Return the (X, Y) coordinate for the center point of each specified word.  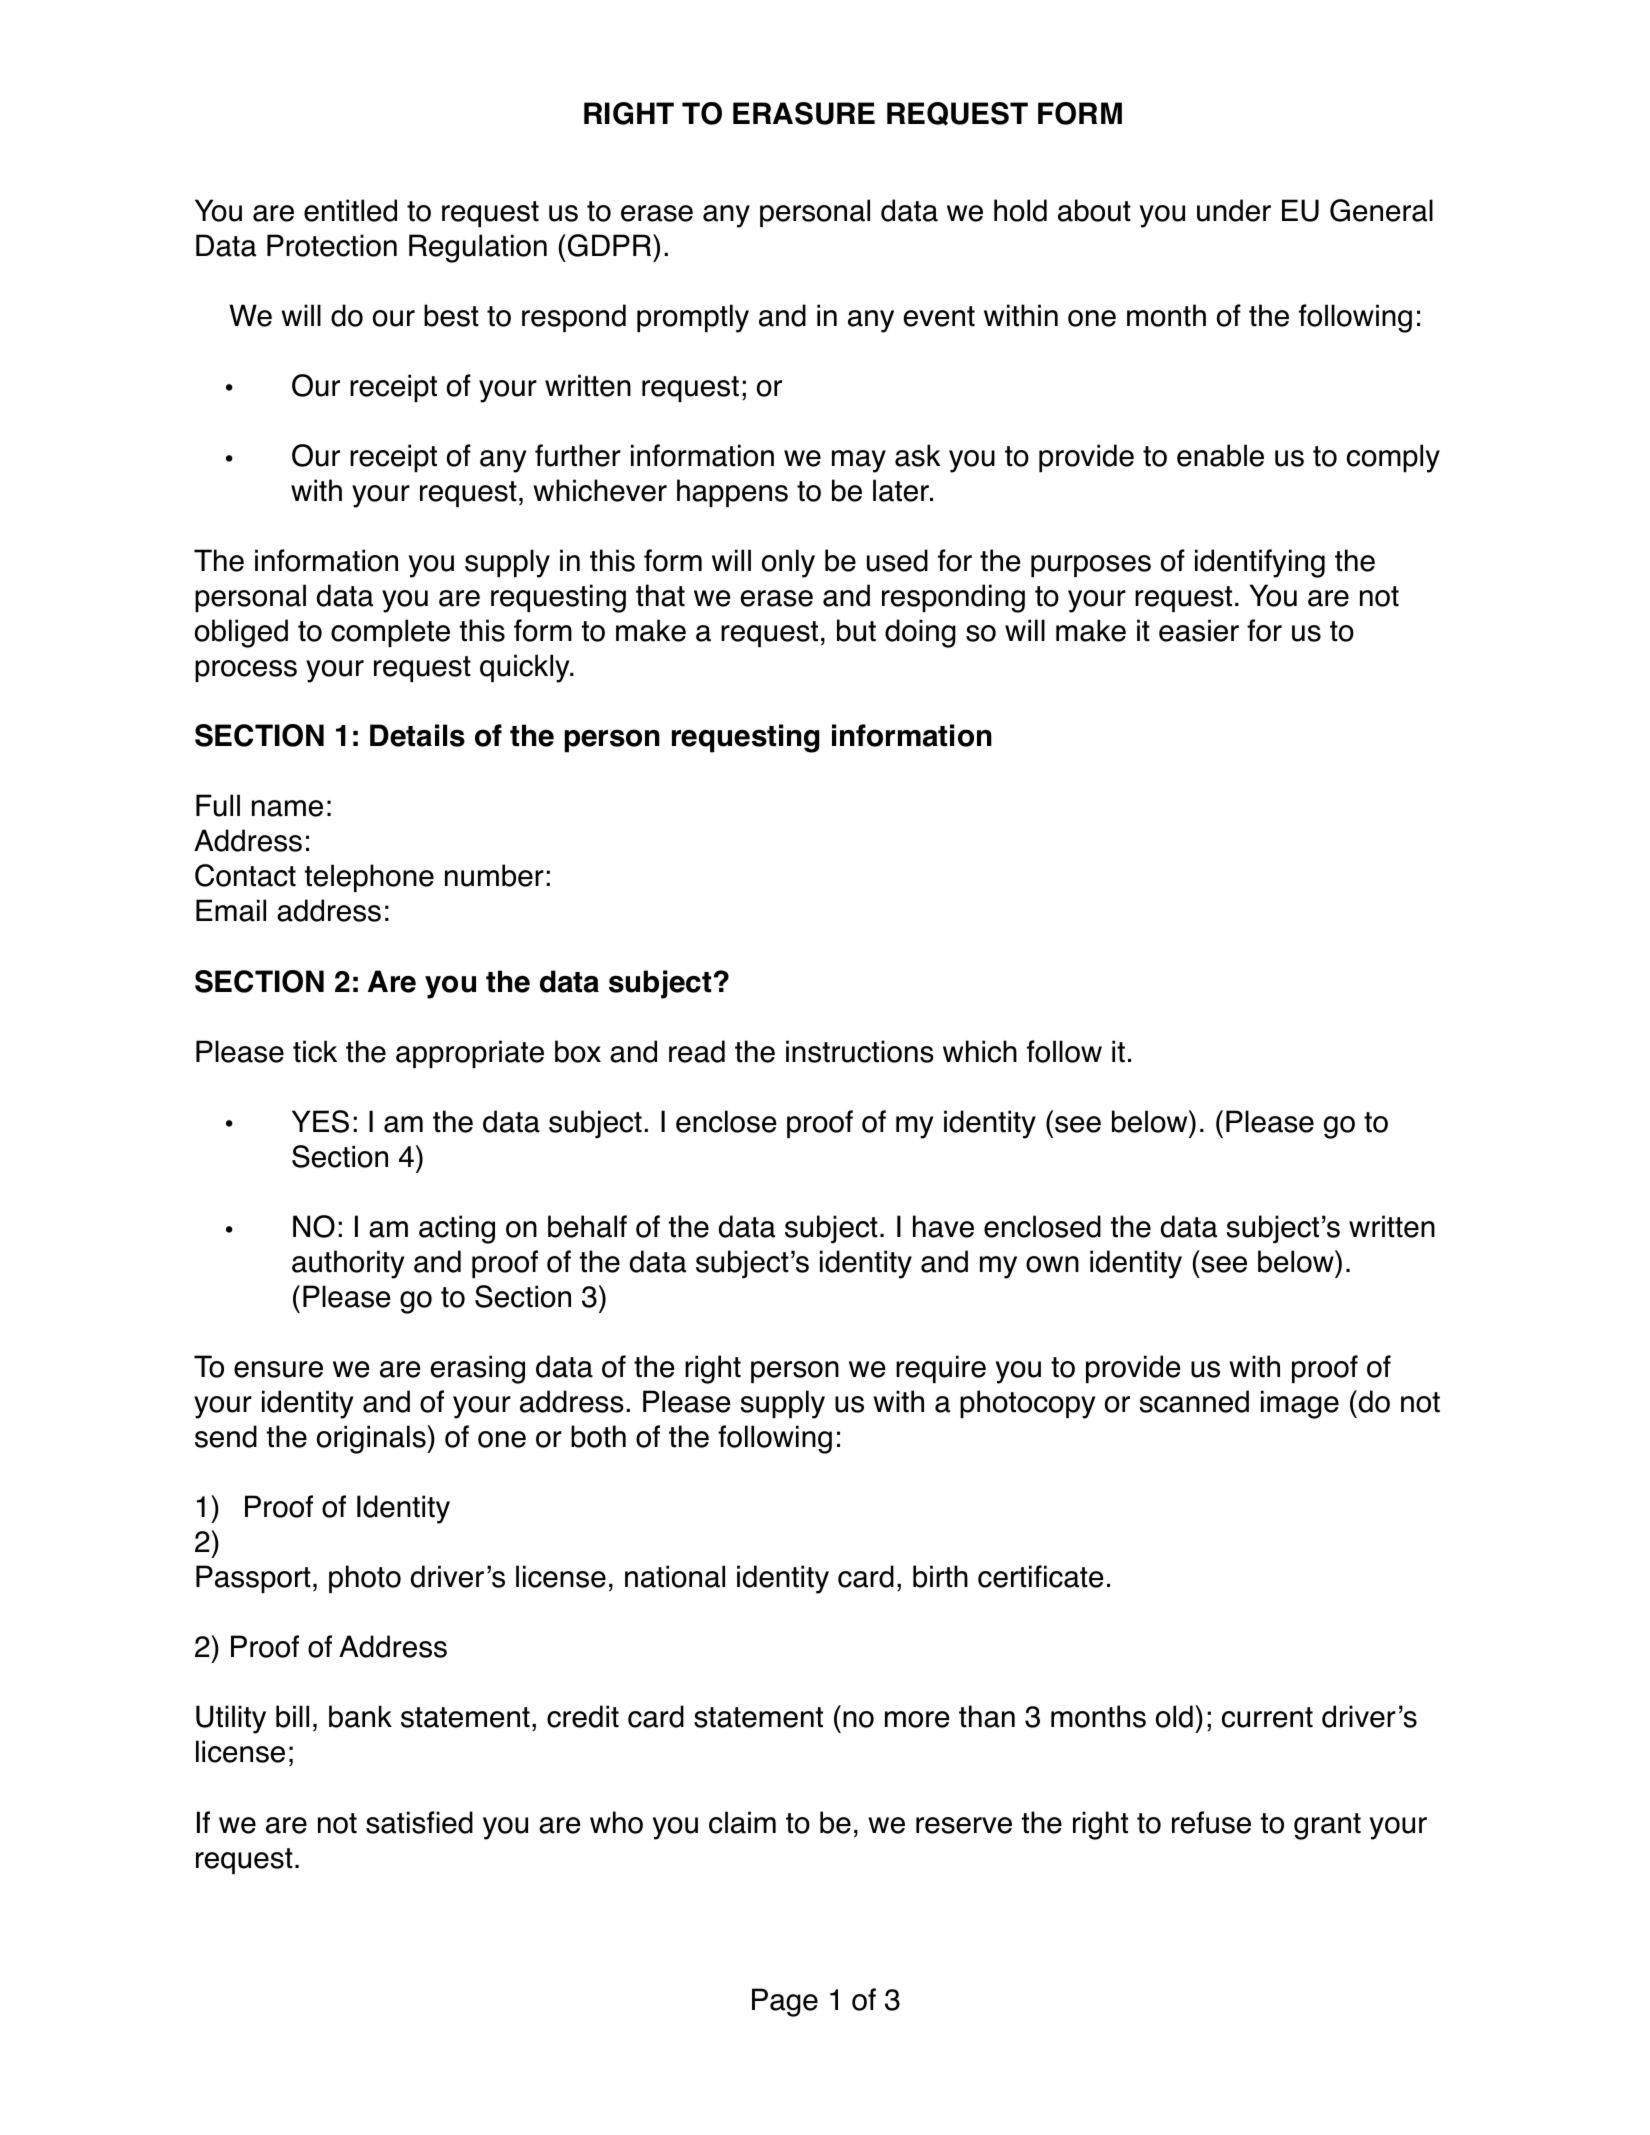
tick (315, 1051)
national (675, 1576)
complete (390, 633)
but (856, 630)
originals (372, 1439)
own (1052, 1264)
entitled (350, 210)
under (1234, 210)
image (1300, 1404)
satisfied (419, 1822)
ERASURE (804, 113)
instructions (860, 1051)
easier (1199, 630)
